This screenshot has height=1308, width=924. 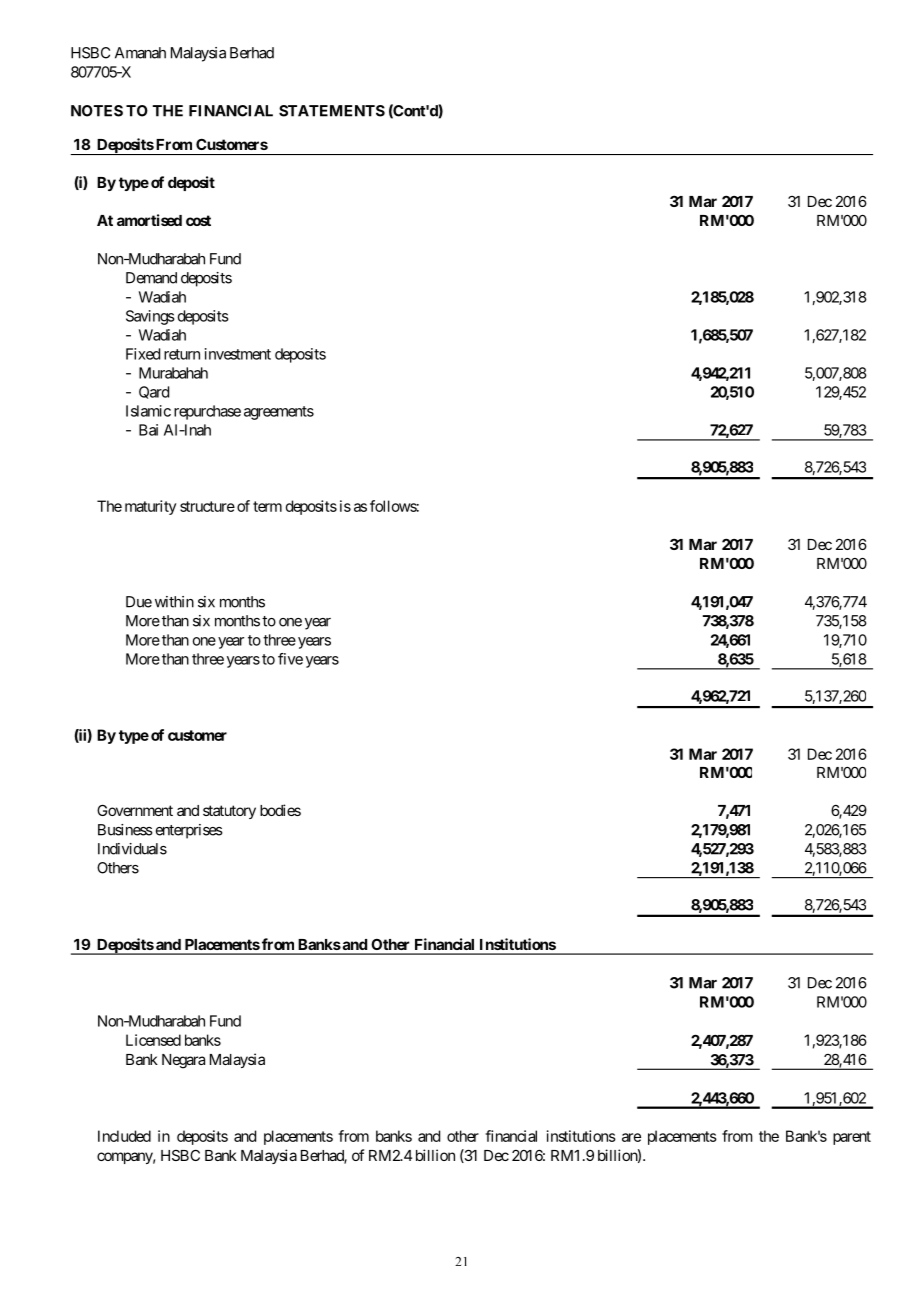 What do you see at coordinates (238, 354) in the screenshot?
I see `investment` at bounding box center [238, 354].
